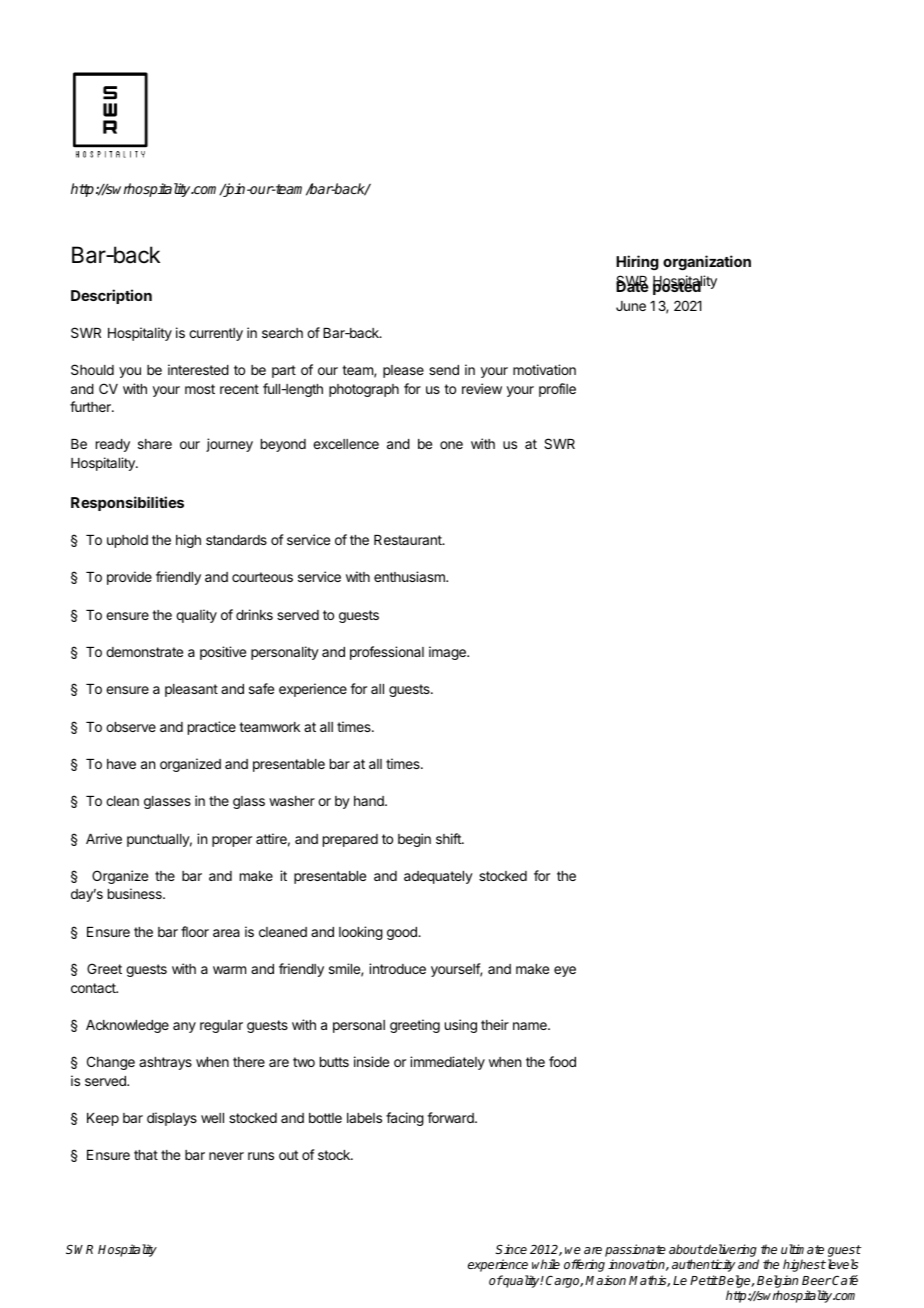 This screenshot has height=1308, width=924. I want to click on have, so click(121, 764).
